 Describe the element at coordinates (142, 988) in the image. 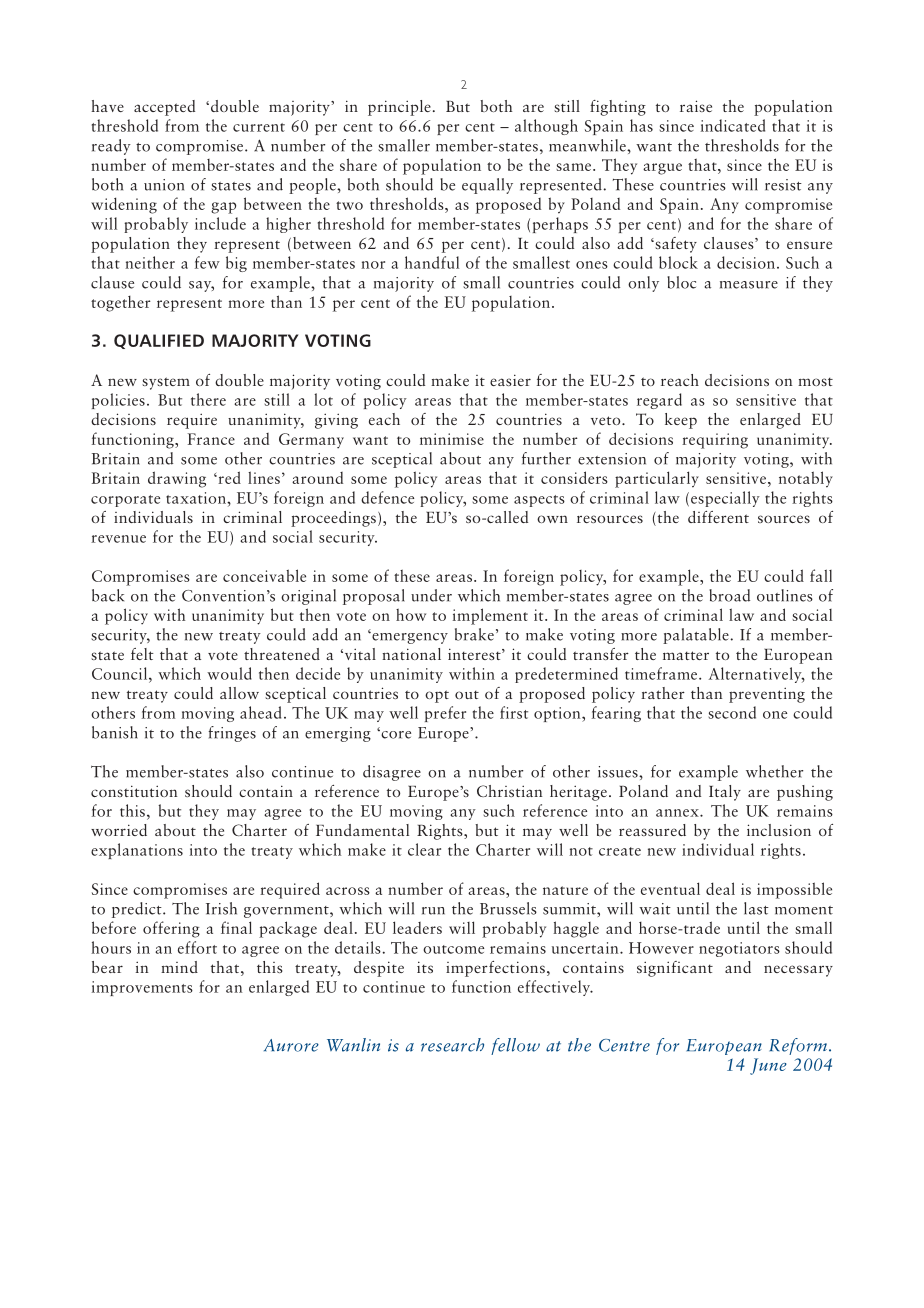

I see `improvements` at that location.
